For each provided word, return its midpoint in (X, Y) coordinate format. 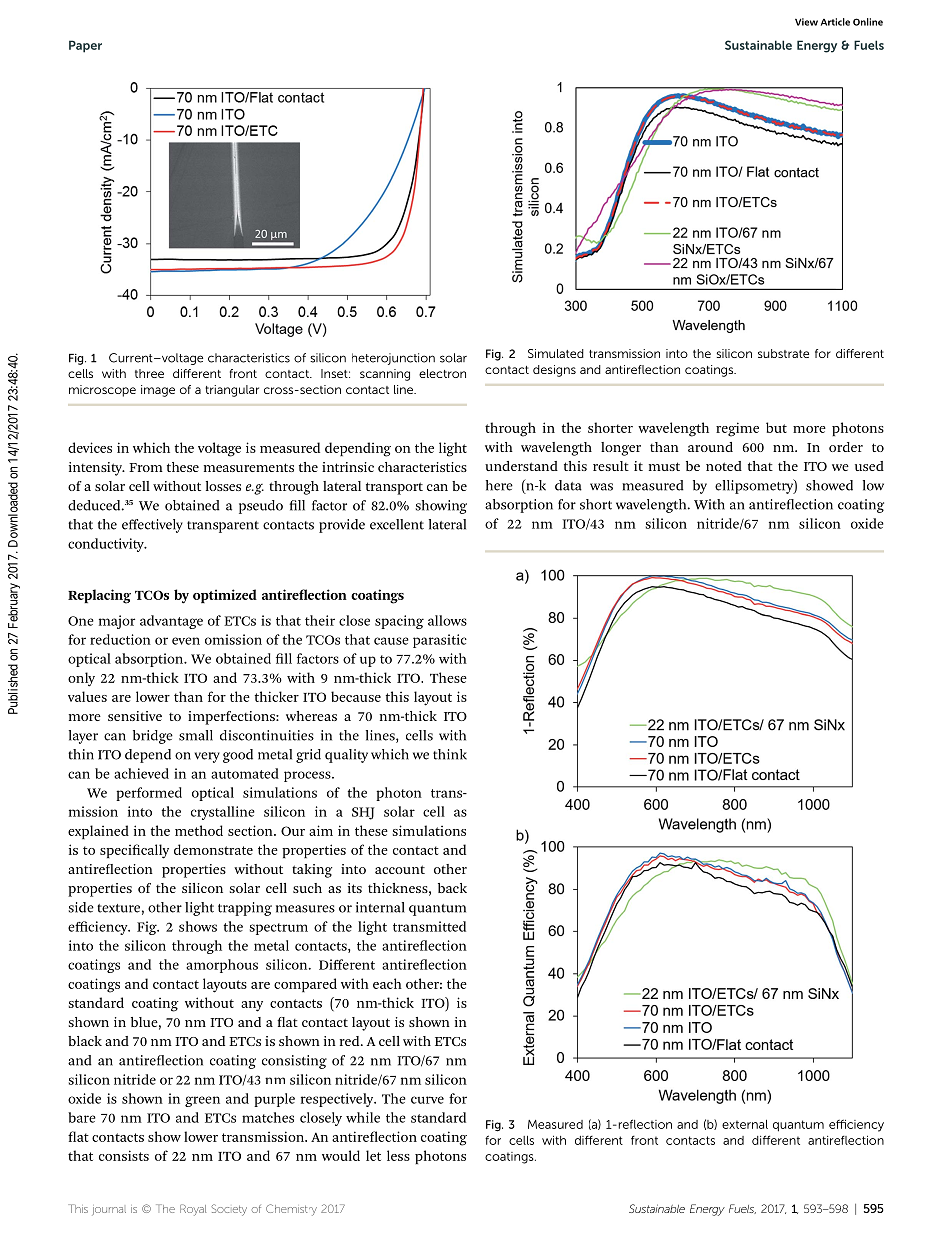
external (745, 1124)
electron (442, 373)
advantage (171, 622)
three (149, 373)
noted (724, 466)
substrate (783, 353)
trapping (245, 909)
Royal (193, 1210)
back (452, 888)
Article (835, 22)
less (398, 1155)
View (806, 22)
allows (447, 620)
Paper (85, 46)
